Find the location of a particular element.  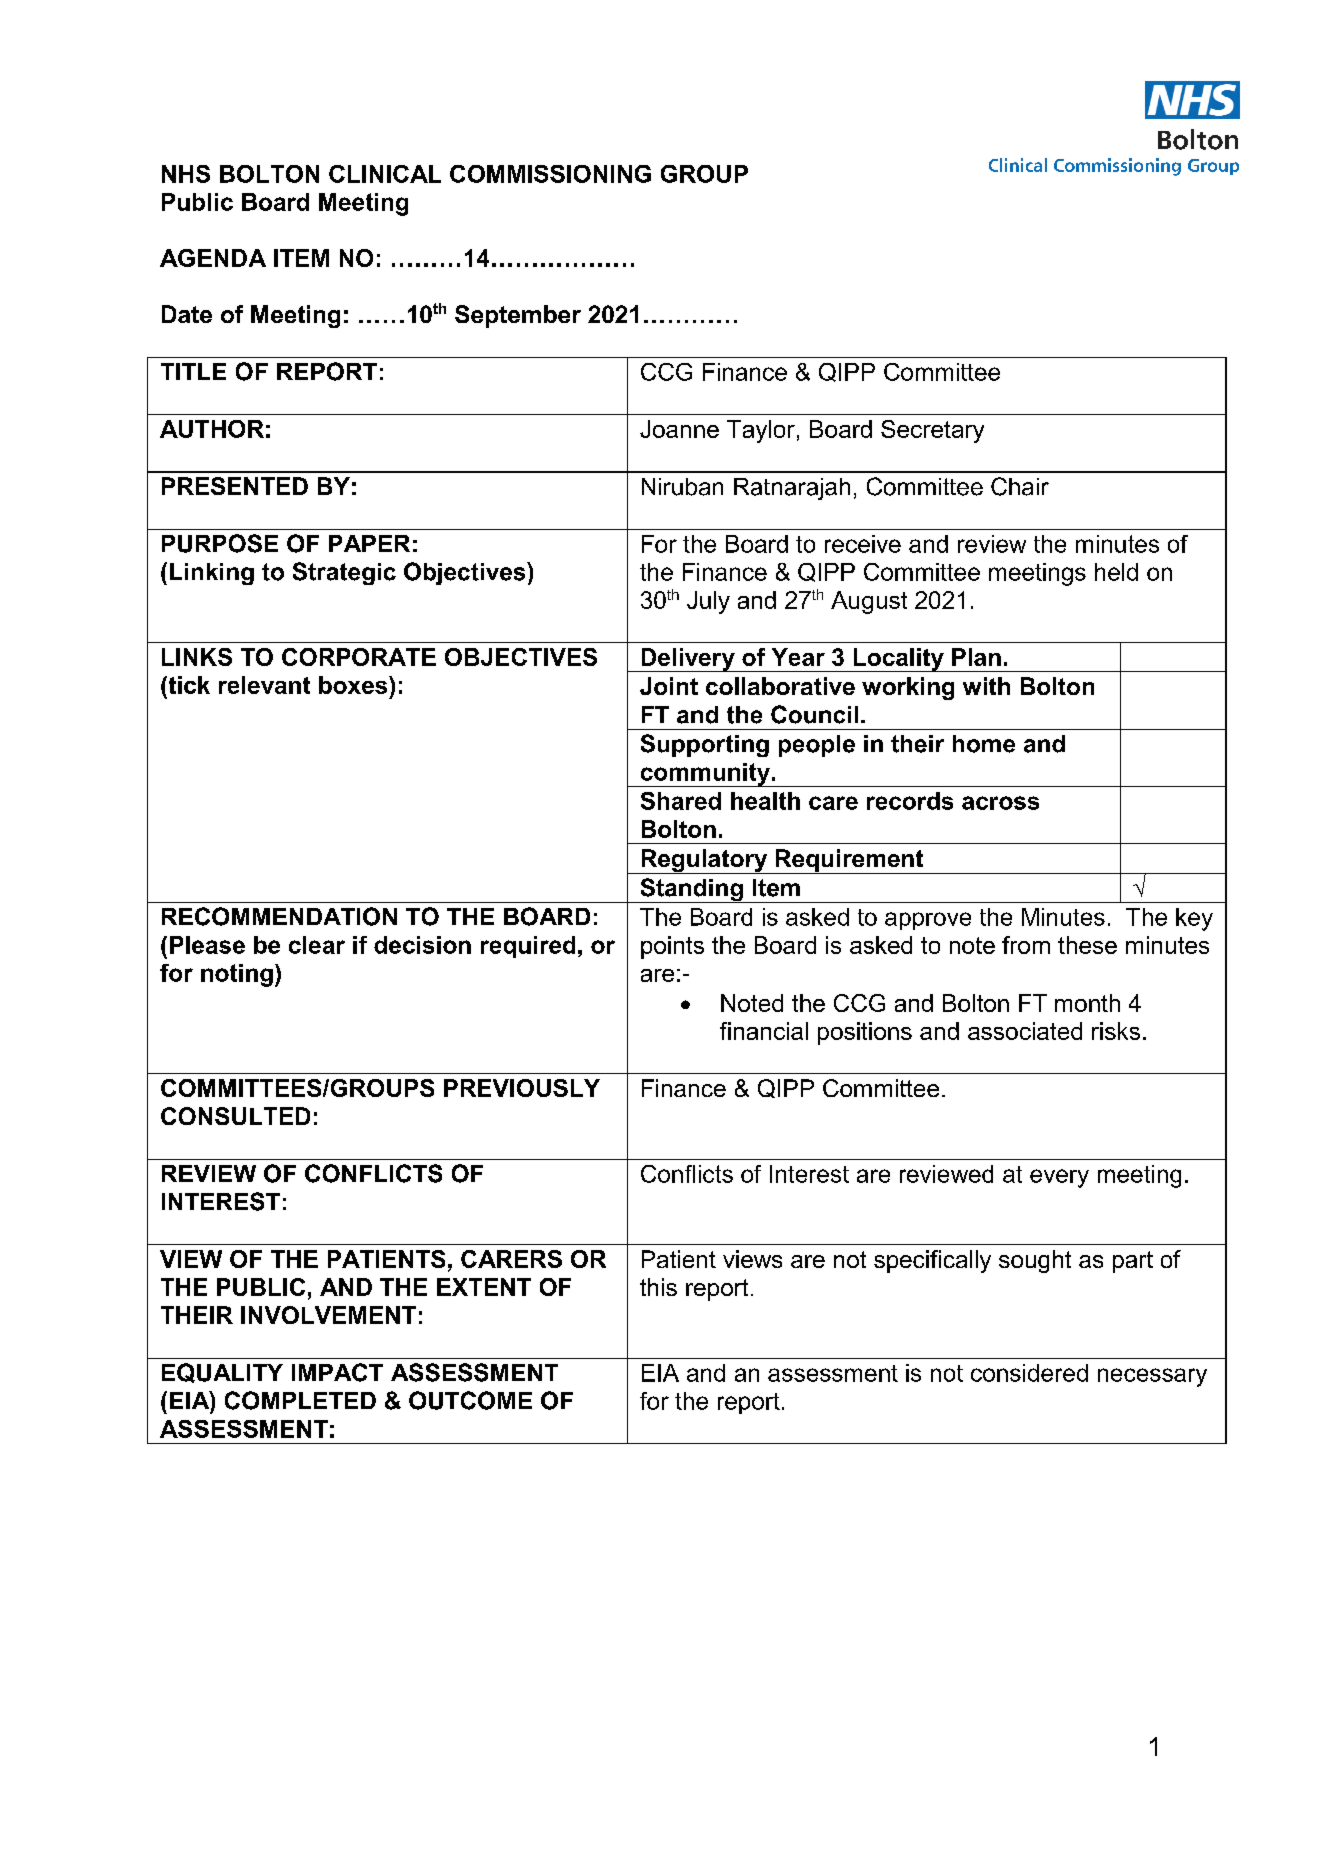

CLINICAL is located at coordinates (385, 174).
